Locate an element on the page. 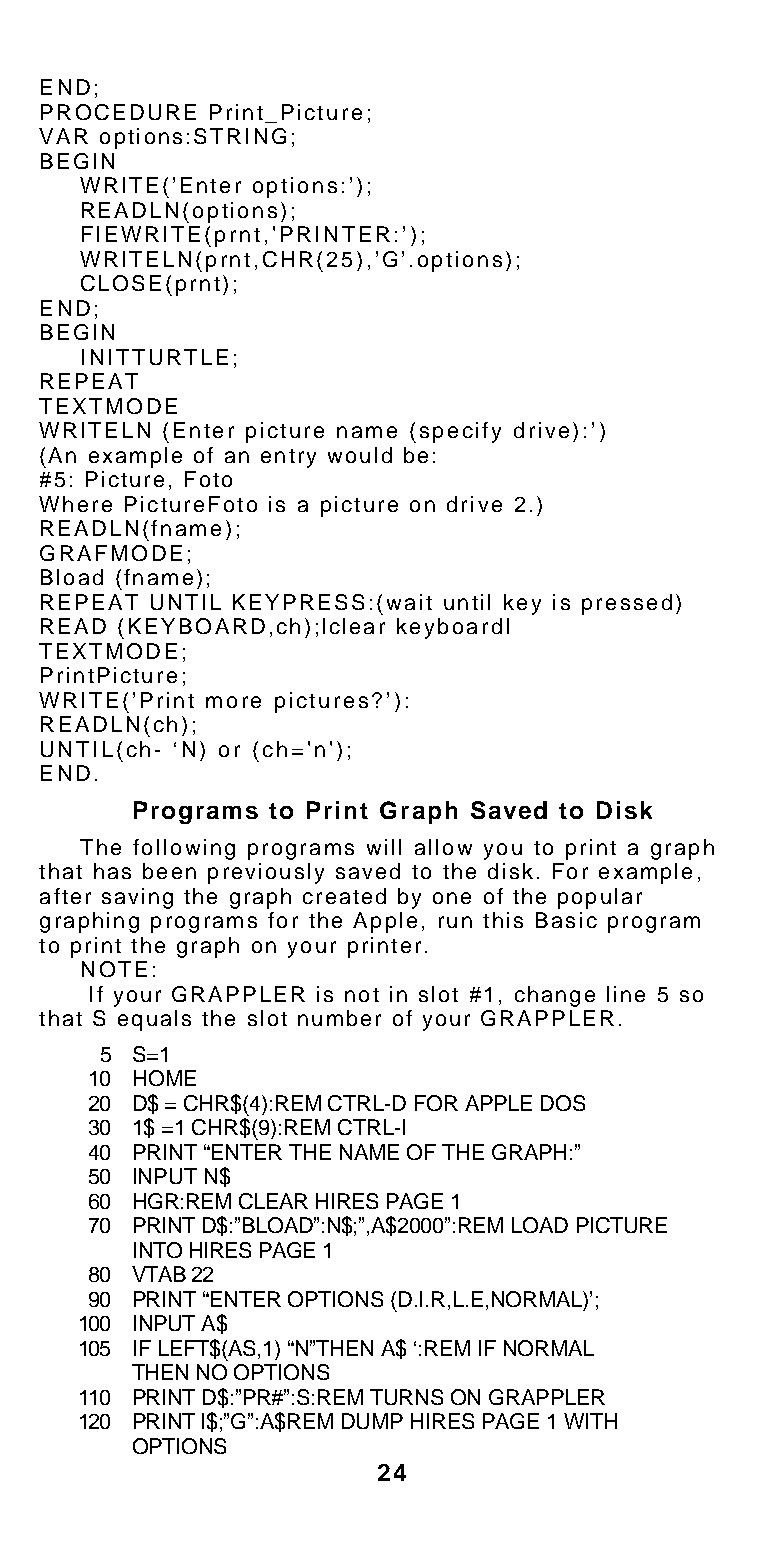 This image has width=784, height=1568. INTO is located at coordinates (158, 1250).
